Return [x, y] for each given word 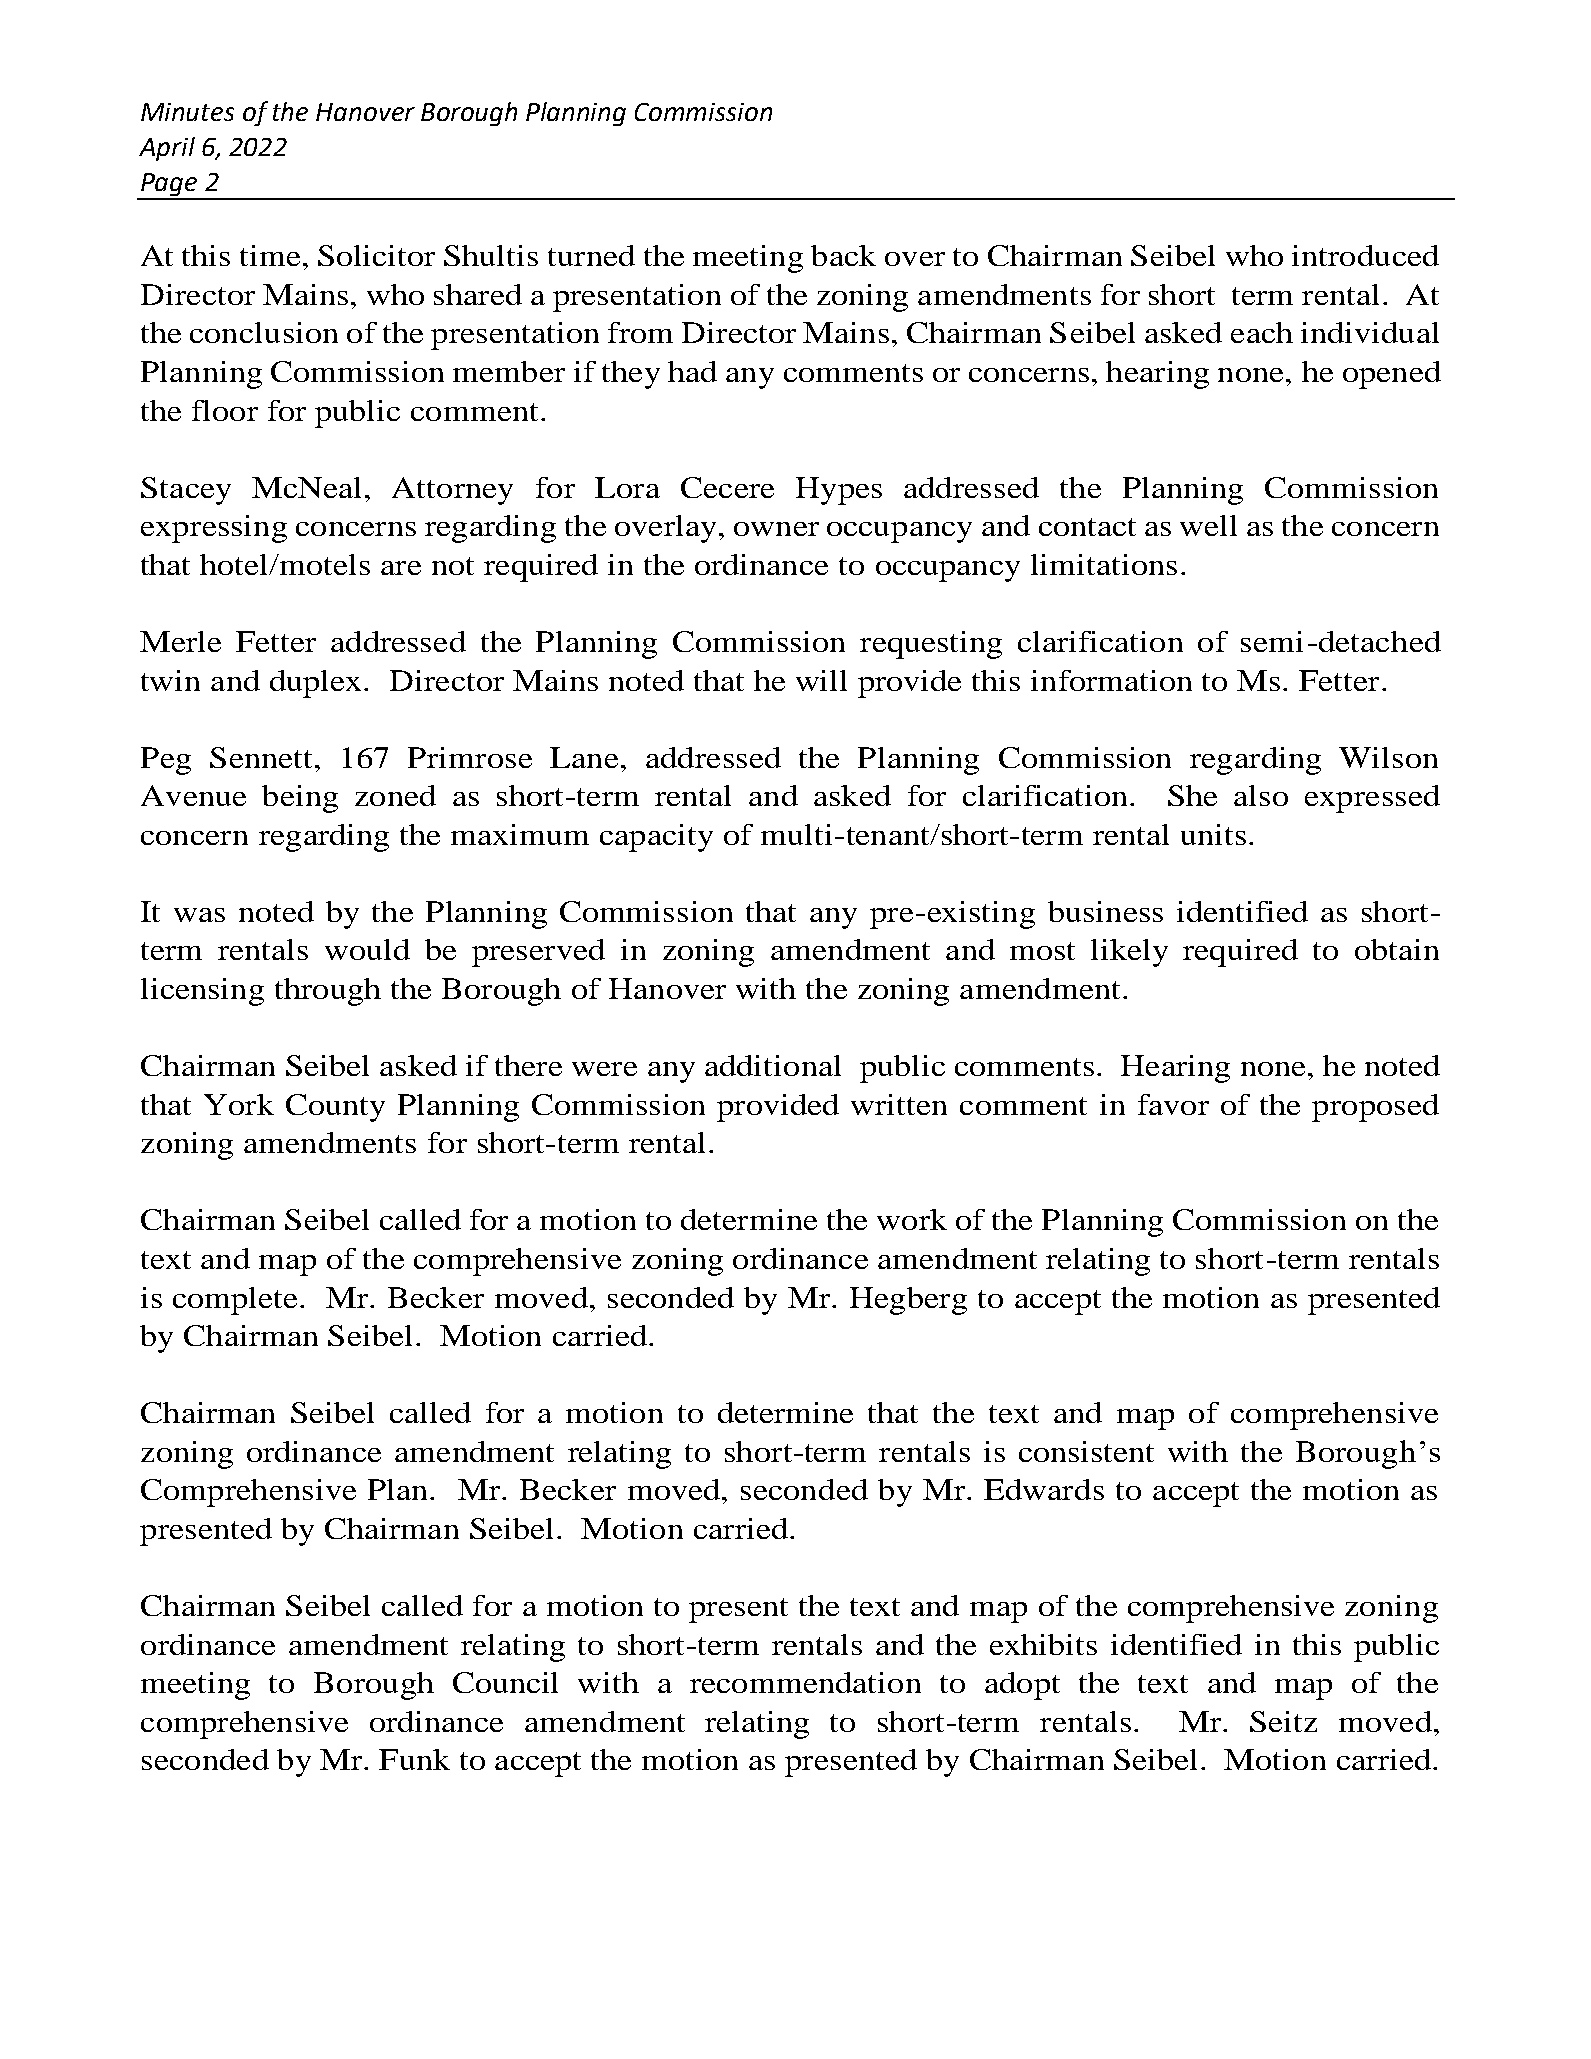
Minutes [187, 112]
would [367, 949]
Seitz [1283, 1721]
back [843, 255]
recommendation [805, 1682]
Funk [414, 1759]
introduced [1365, 255]
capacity [656, 838]
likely [1129, 953]
